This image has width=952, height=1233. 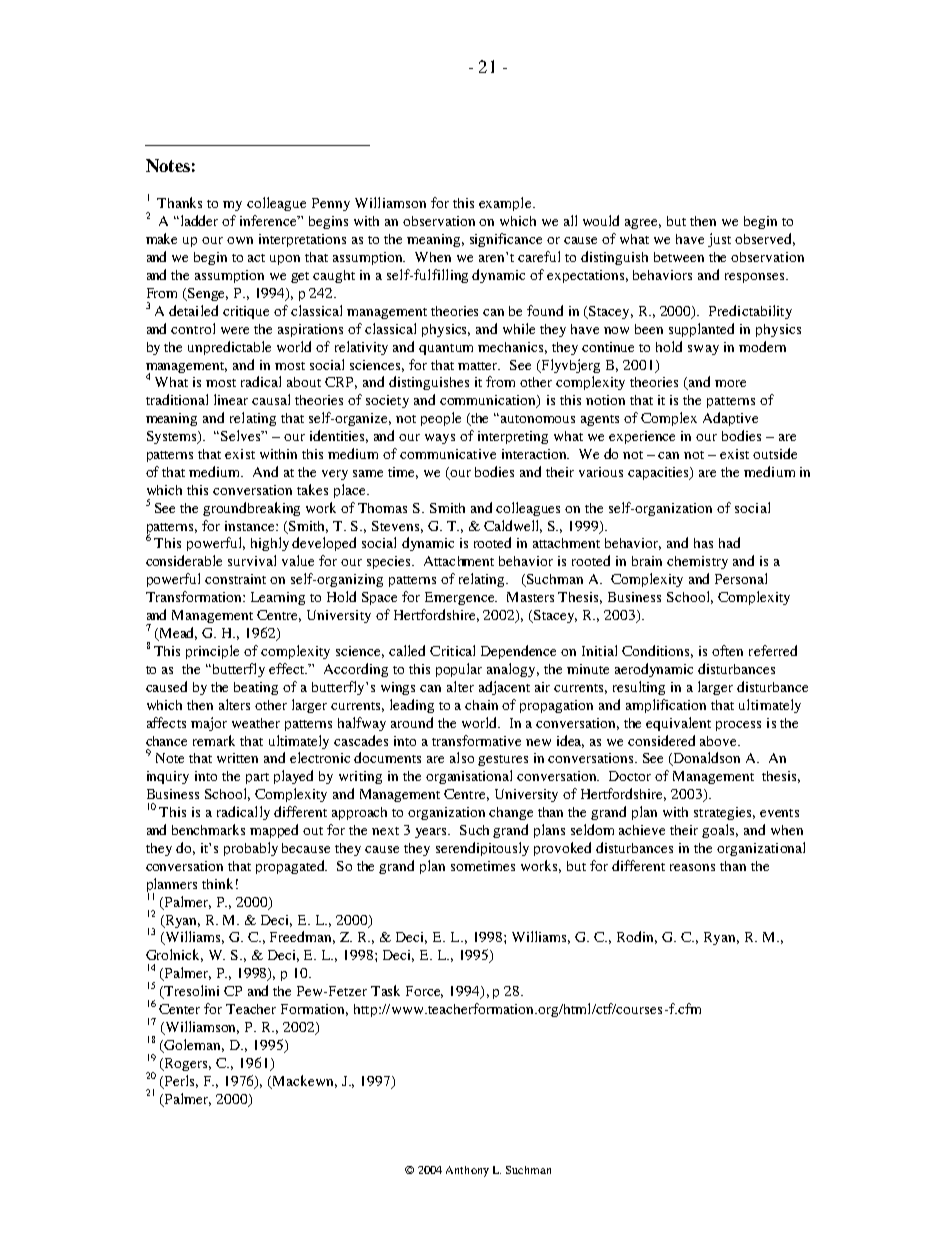 What do you see at coordinates (424, 992) in the image?
I see `Force` at bounding box center [424, 992].
